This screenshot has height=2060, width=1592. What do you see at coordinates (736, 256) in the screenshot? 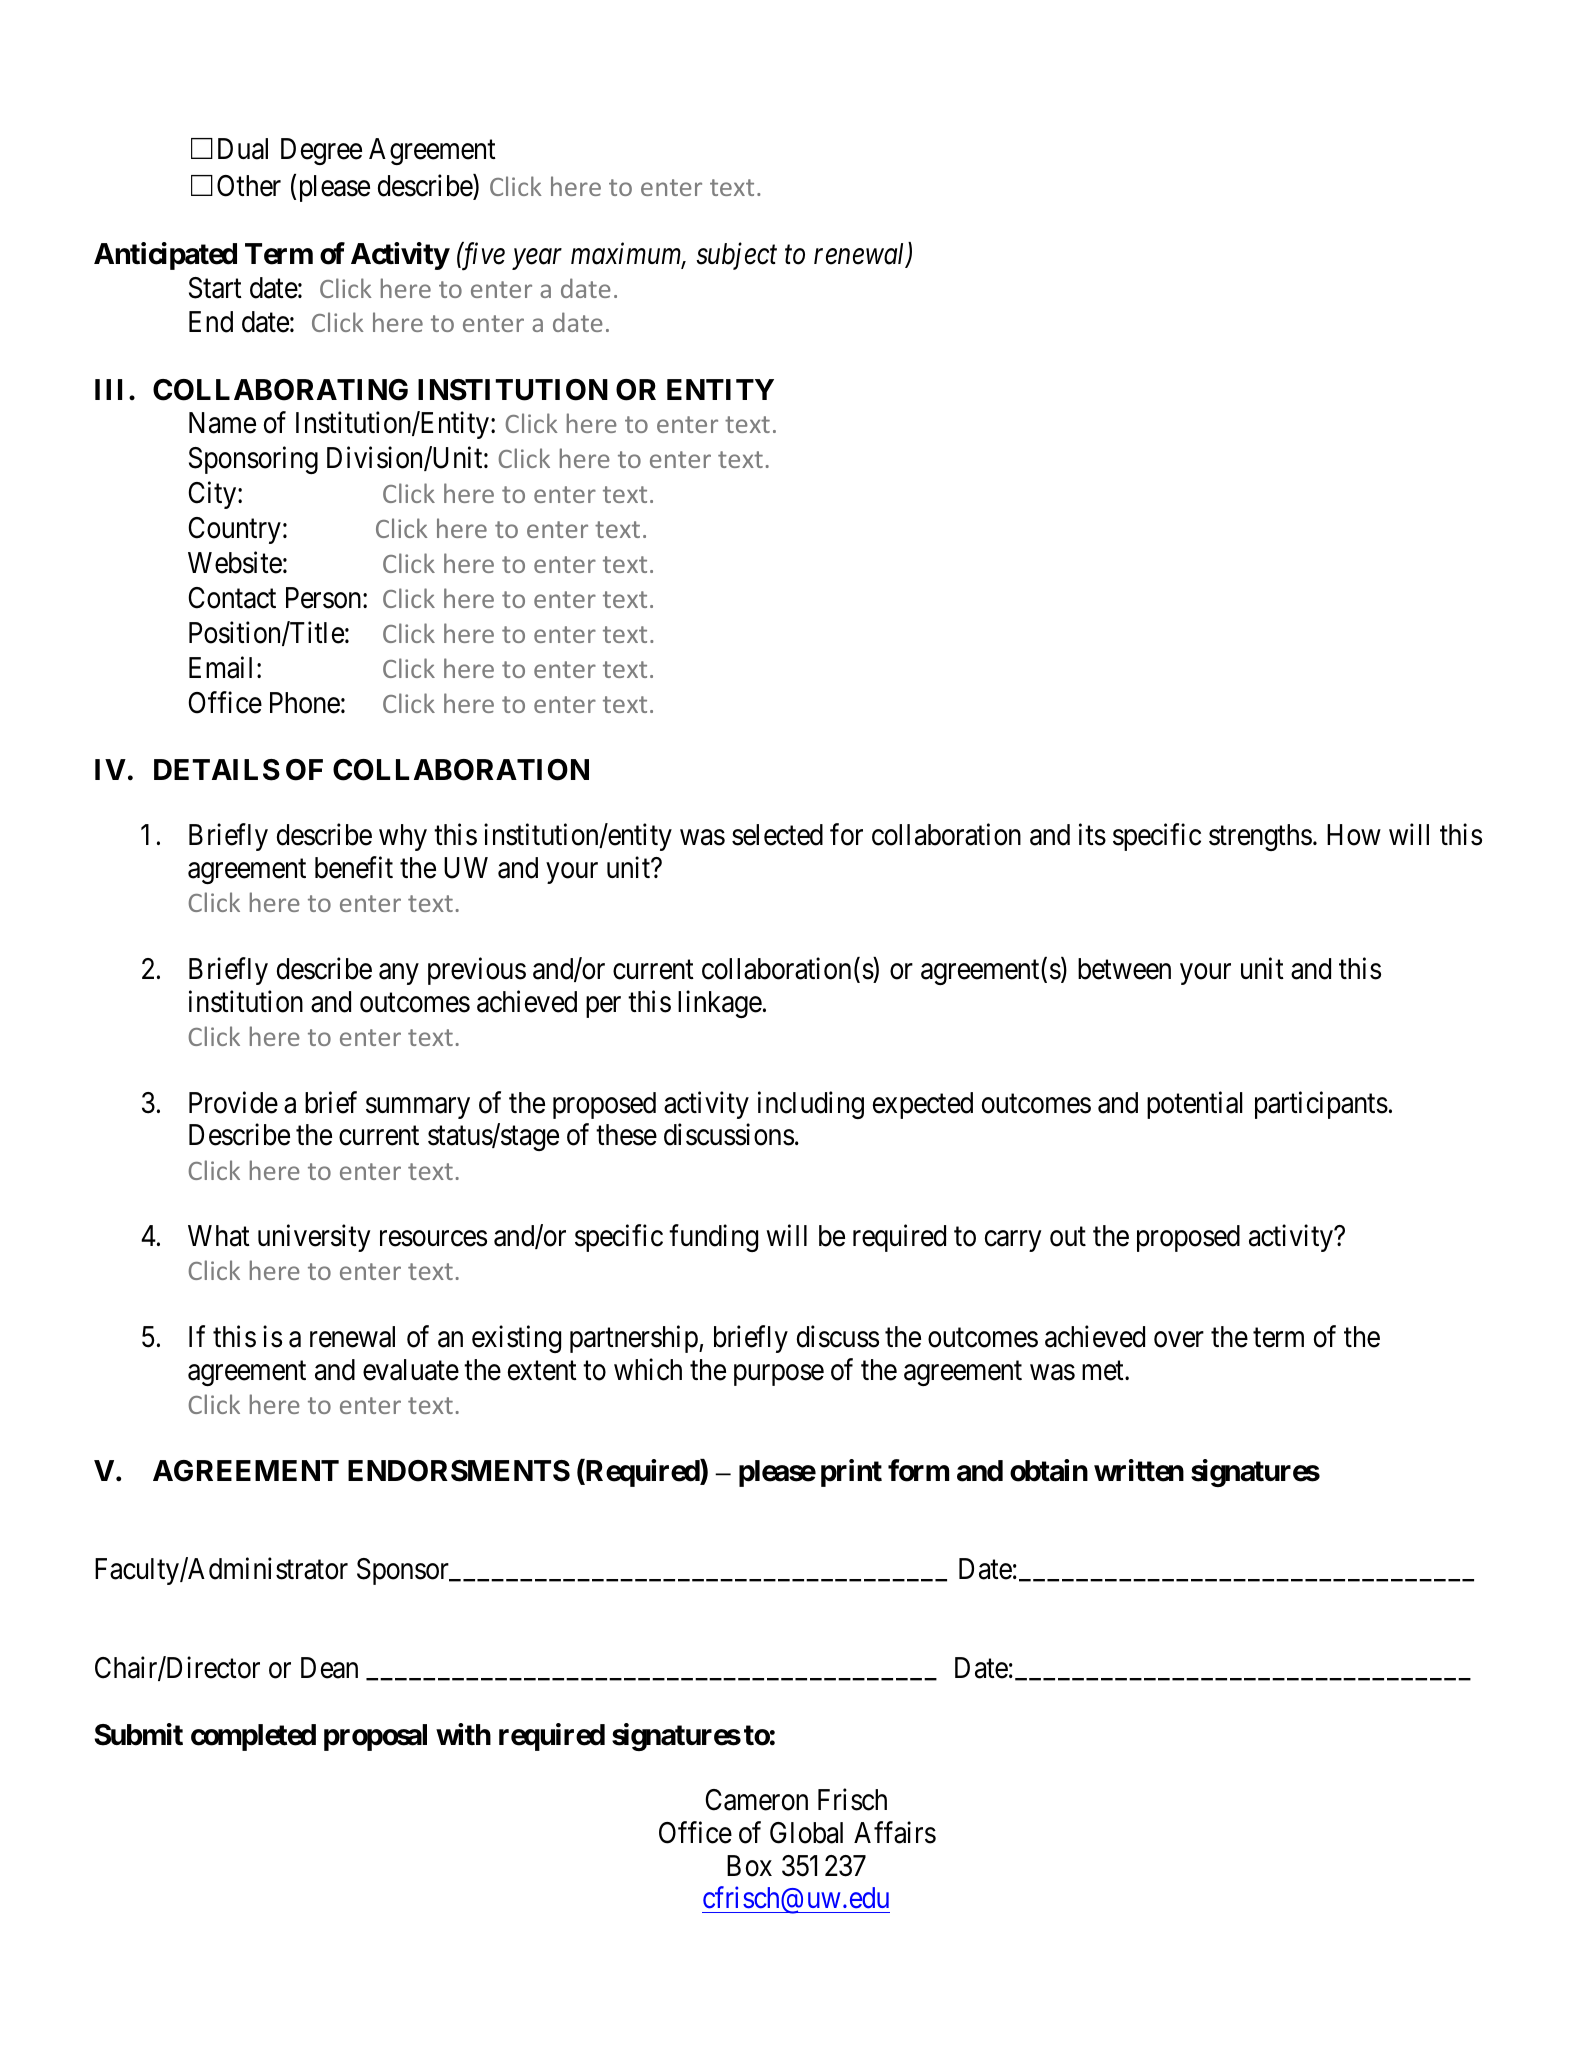
I see `subject` at bounding box center [736, 256].
